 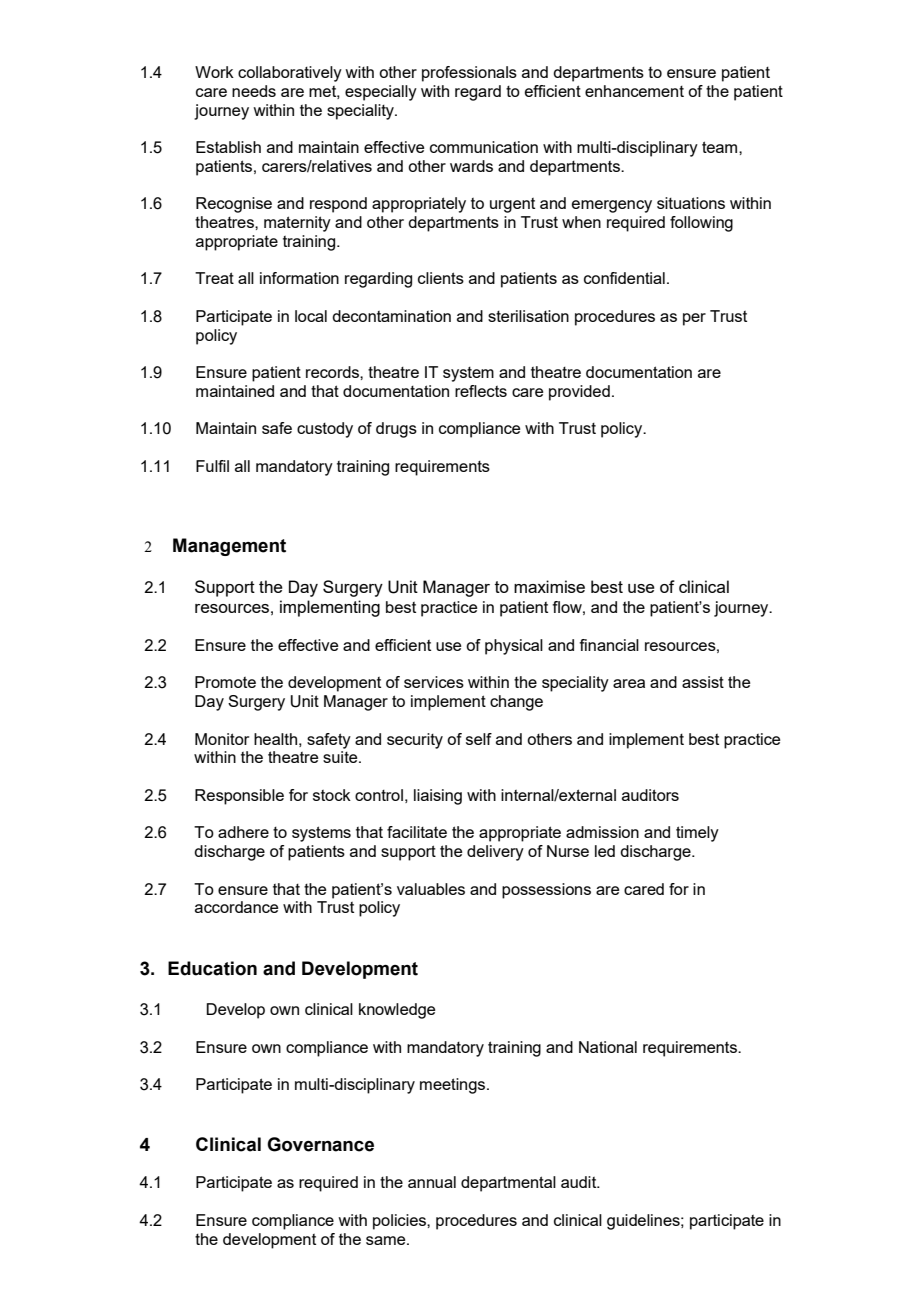 What do you see at coordinates (320, 1144) in the page?
I see `Governance` at bounding box center [320, 1144].
